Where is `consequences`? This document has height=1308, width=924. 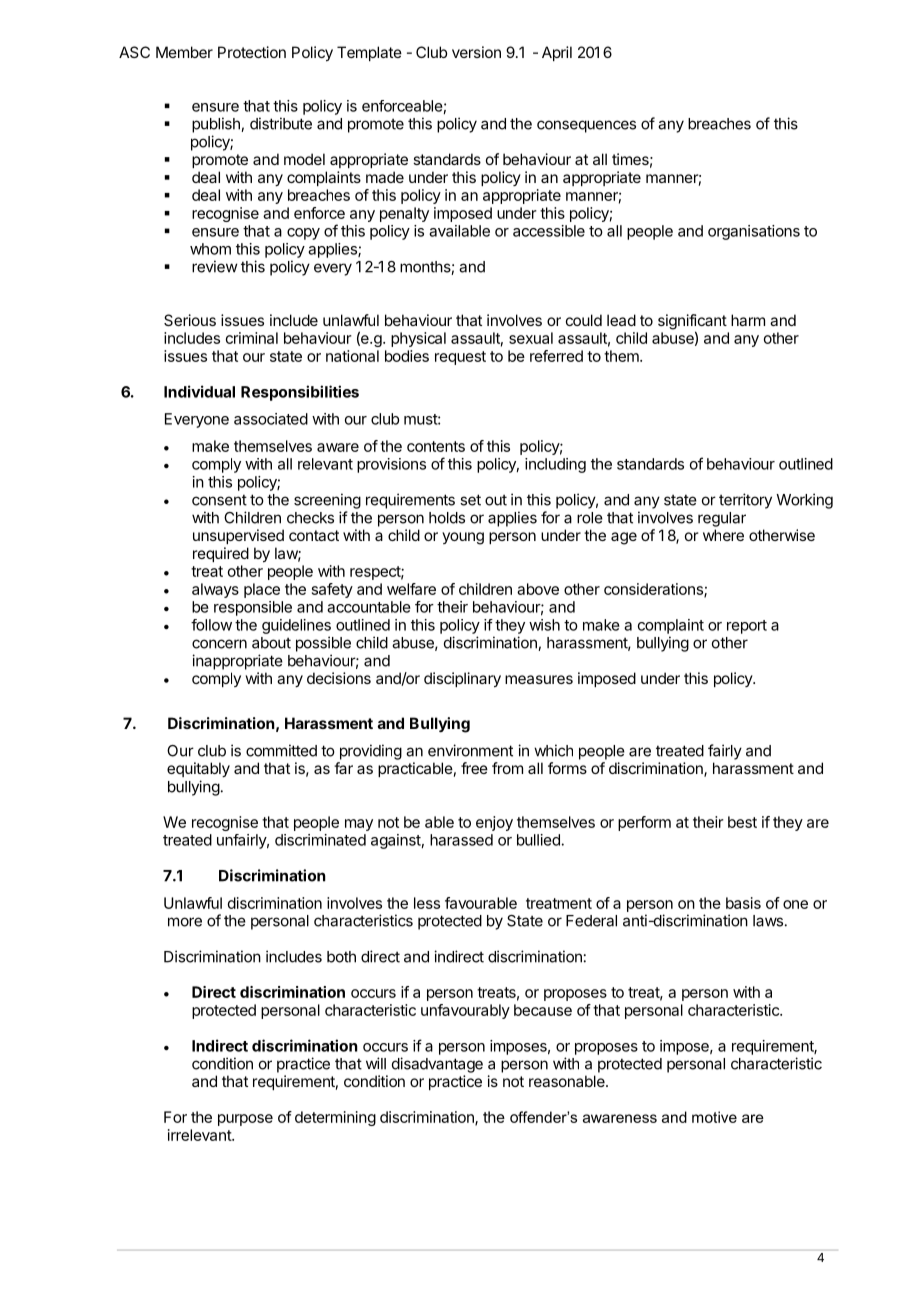
consequences is located at coordinates (586, 126).
